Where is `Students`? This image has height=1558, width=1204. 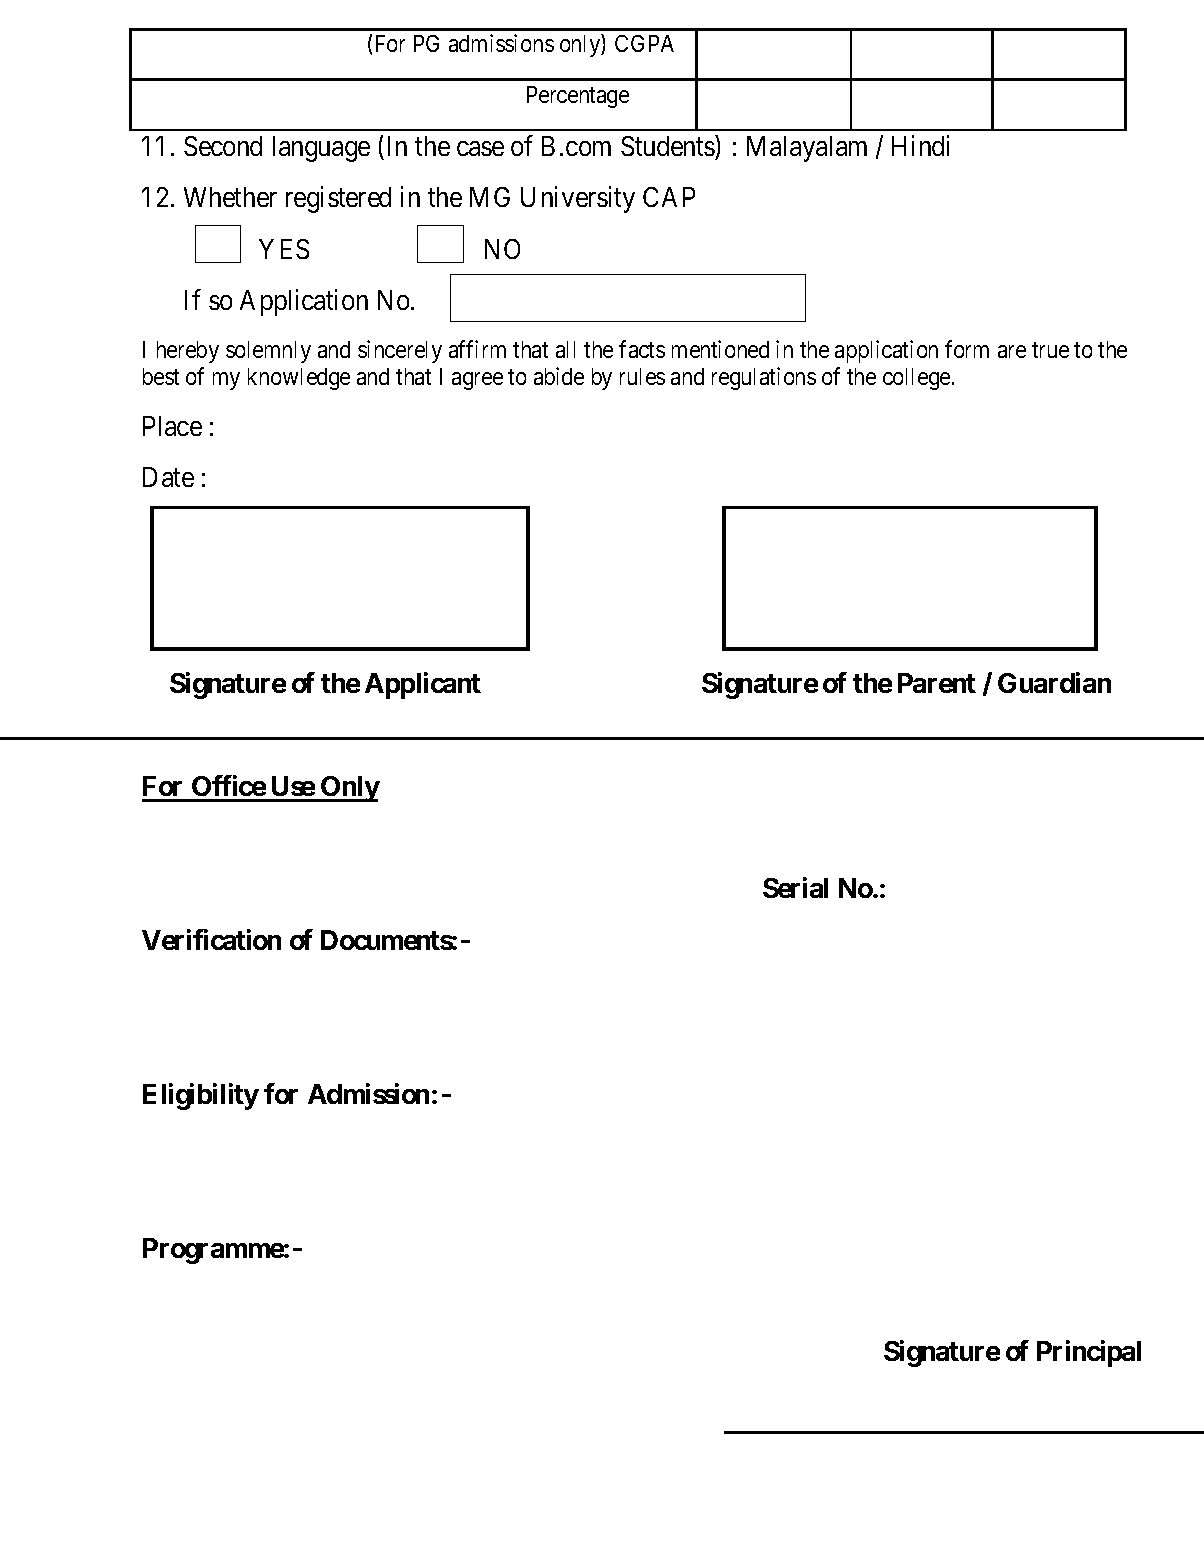
Students is located at coordinates (668, 145).
